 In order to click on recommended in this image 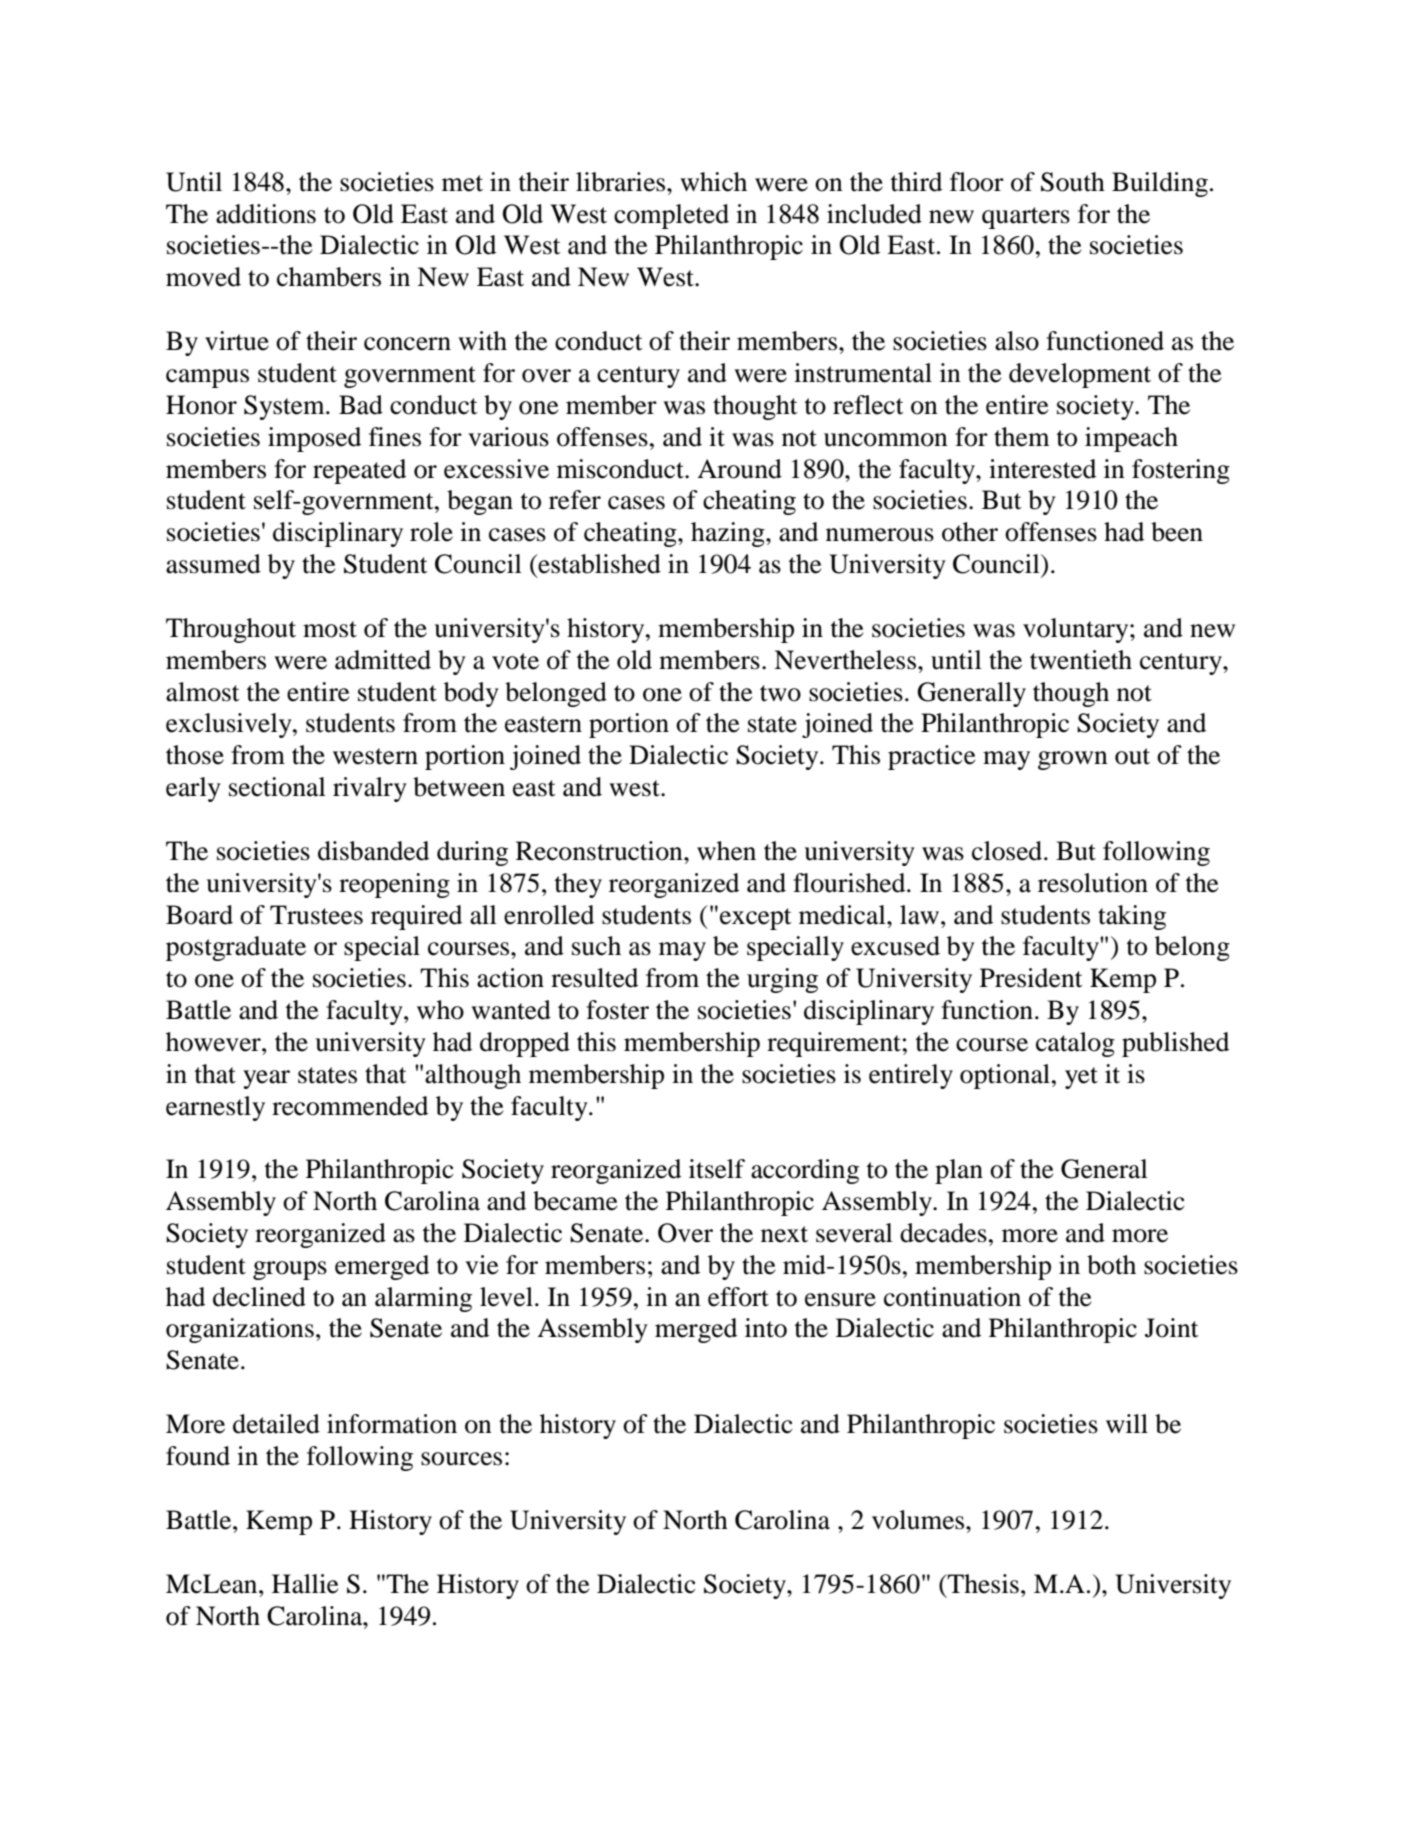, I will do `click(350, 1106)`.
